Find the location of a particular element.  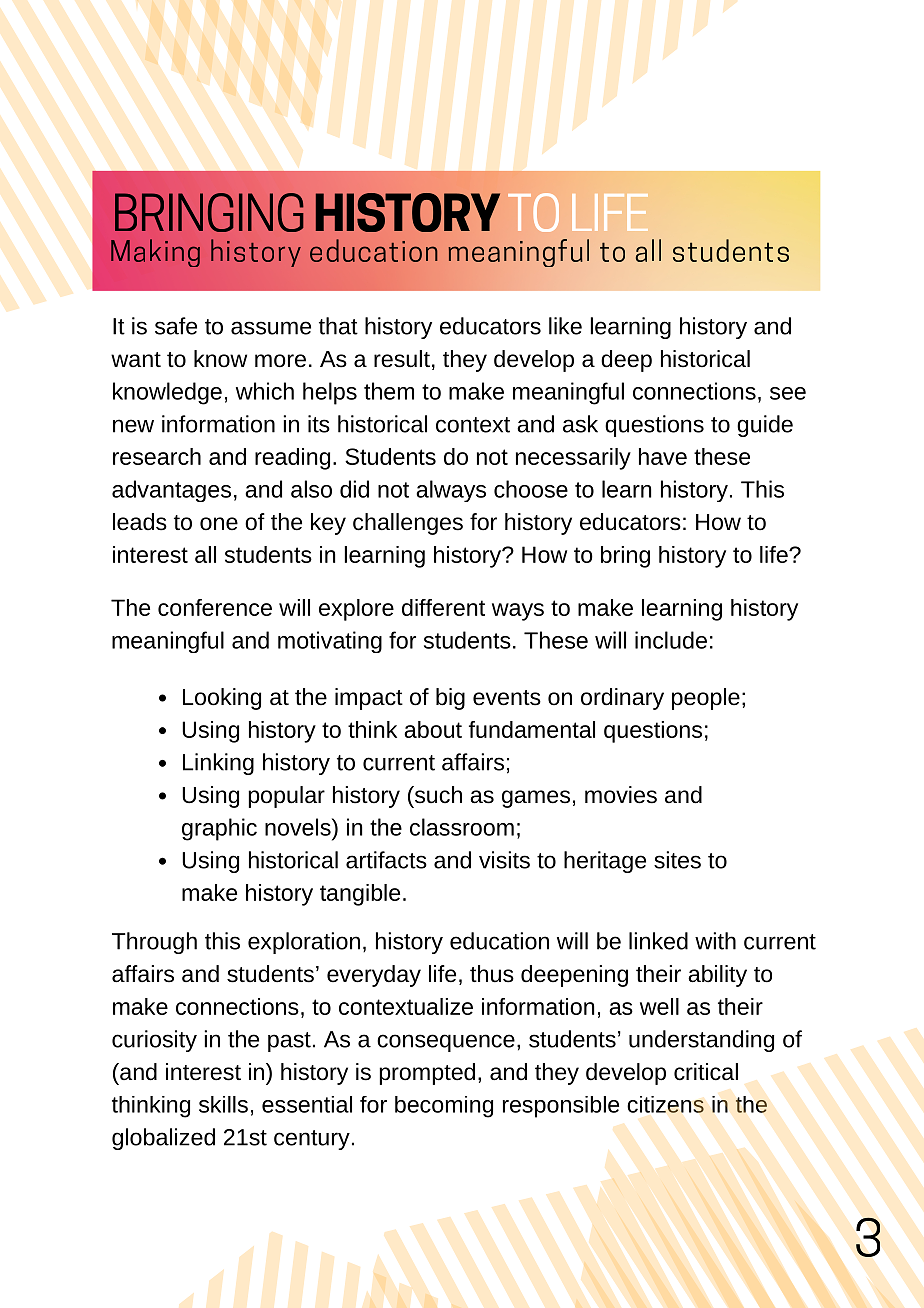

skills is located at coordinates (223, 1104).
